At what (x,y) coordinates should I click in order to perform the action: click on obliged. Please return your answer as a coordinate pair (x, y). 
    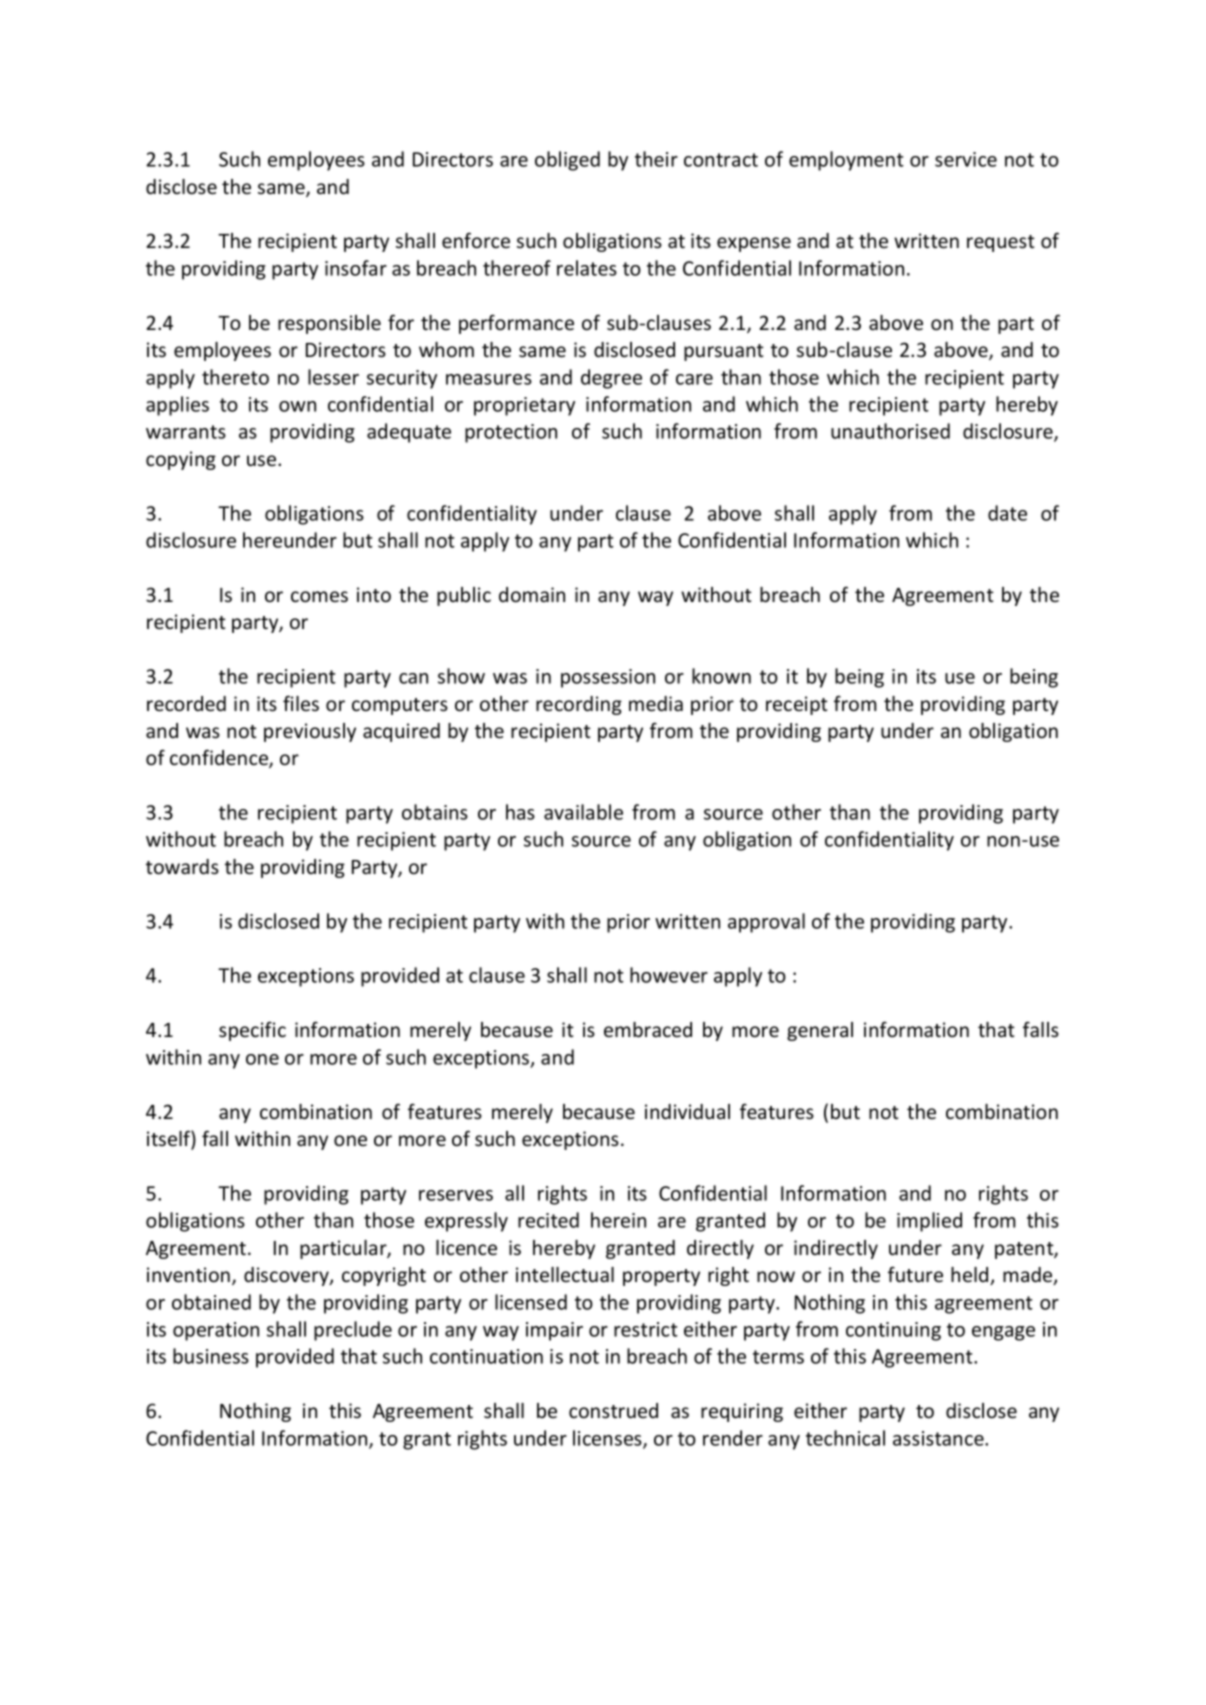
    Looking at the image, I should click on (567, 161).
